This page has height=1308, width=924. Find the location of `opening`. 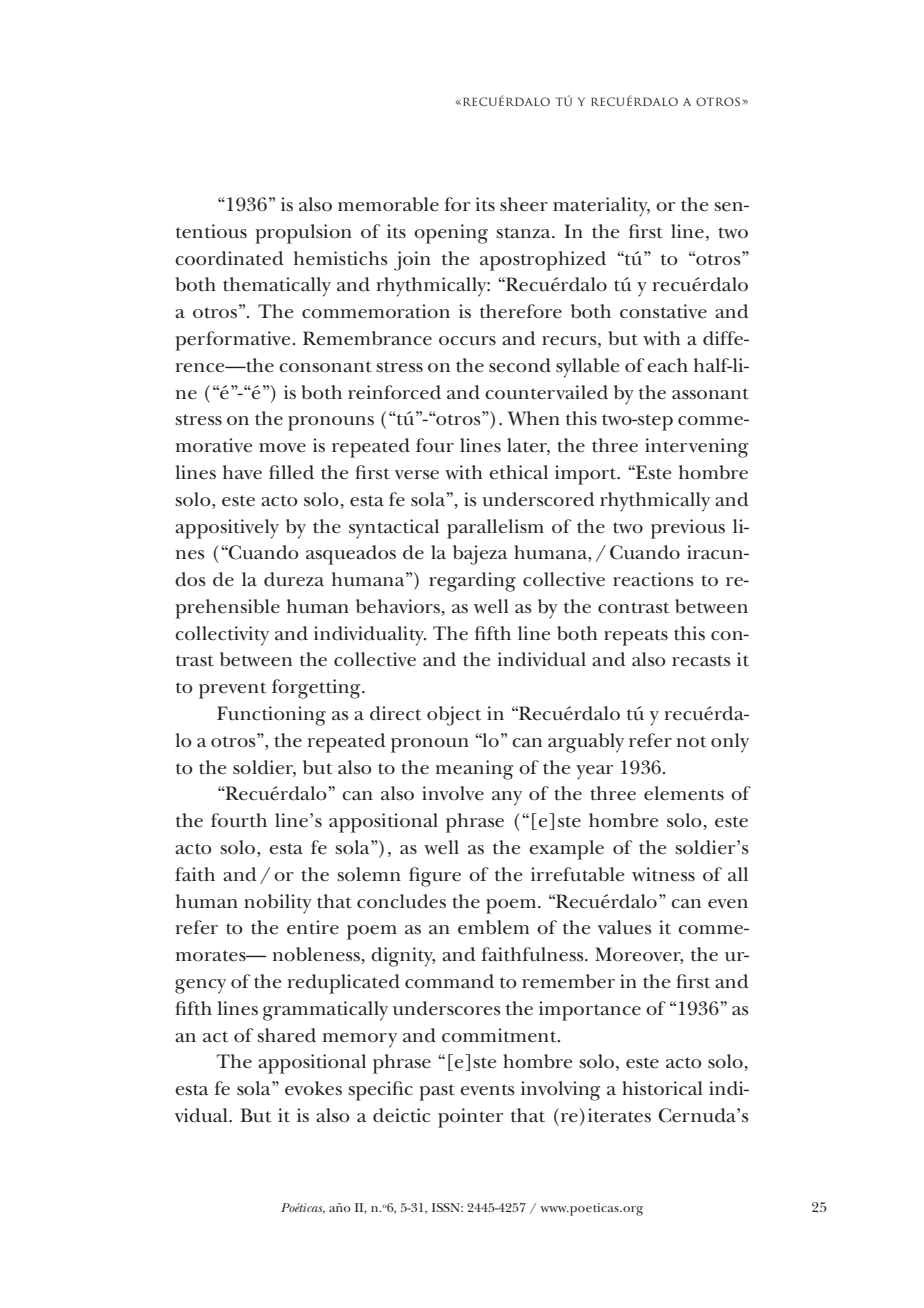

opening is located at coordinates (451, 234).
